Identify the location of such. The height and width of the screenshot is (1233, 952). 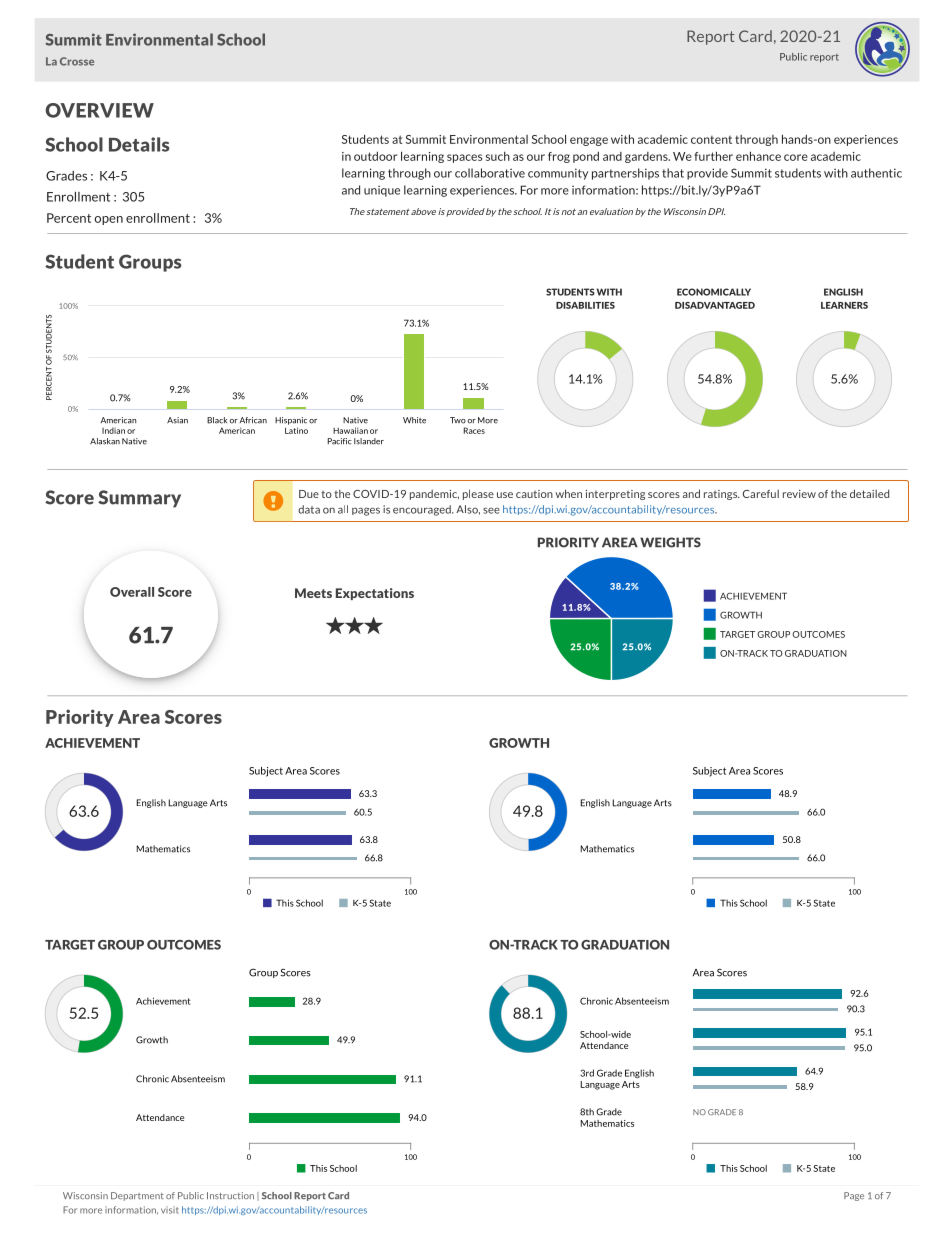
(498, 156).
